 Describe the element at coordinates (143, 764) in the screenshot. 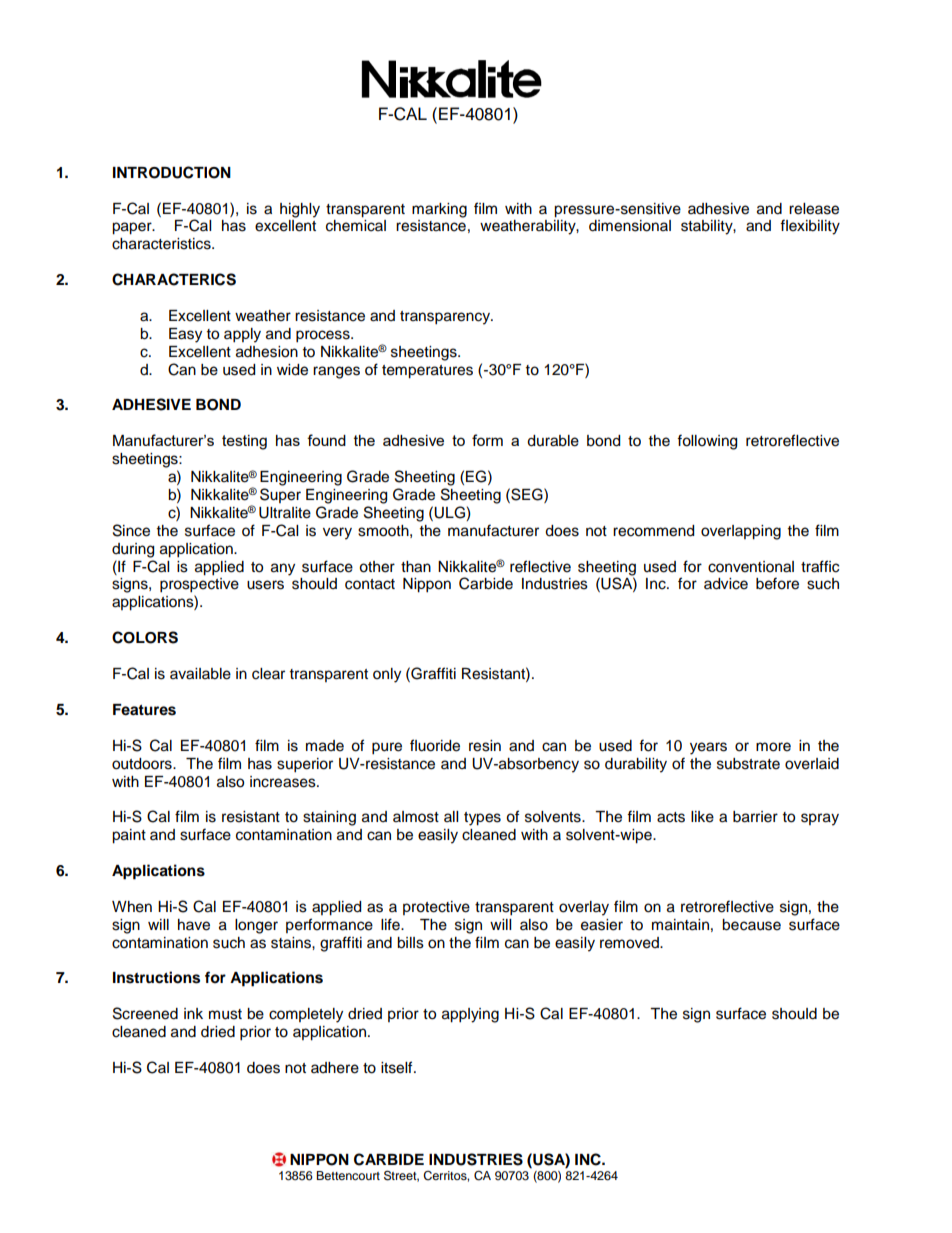

I see `outdoors` at that location.
